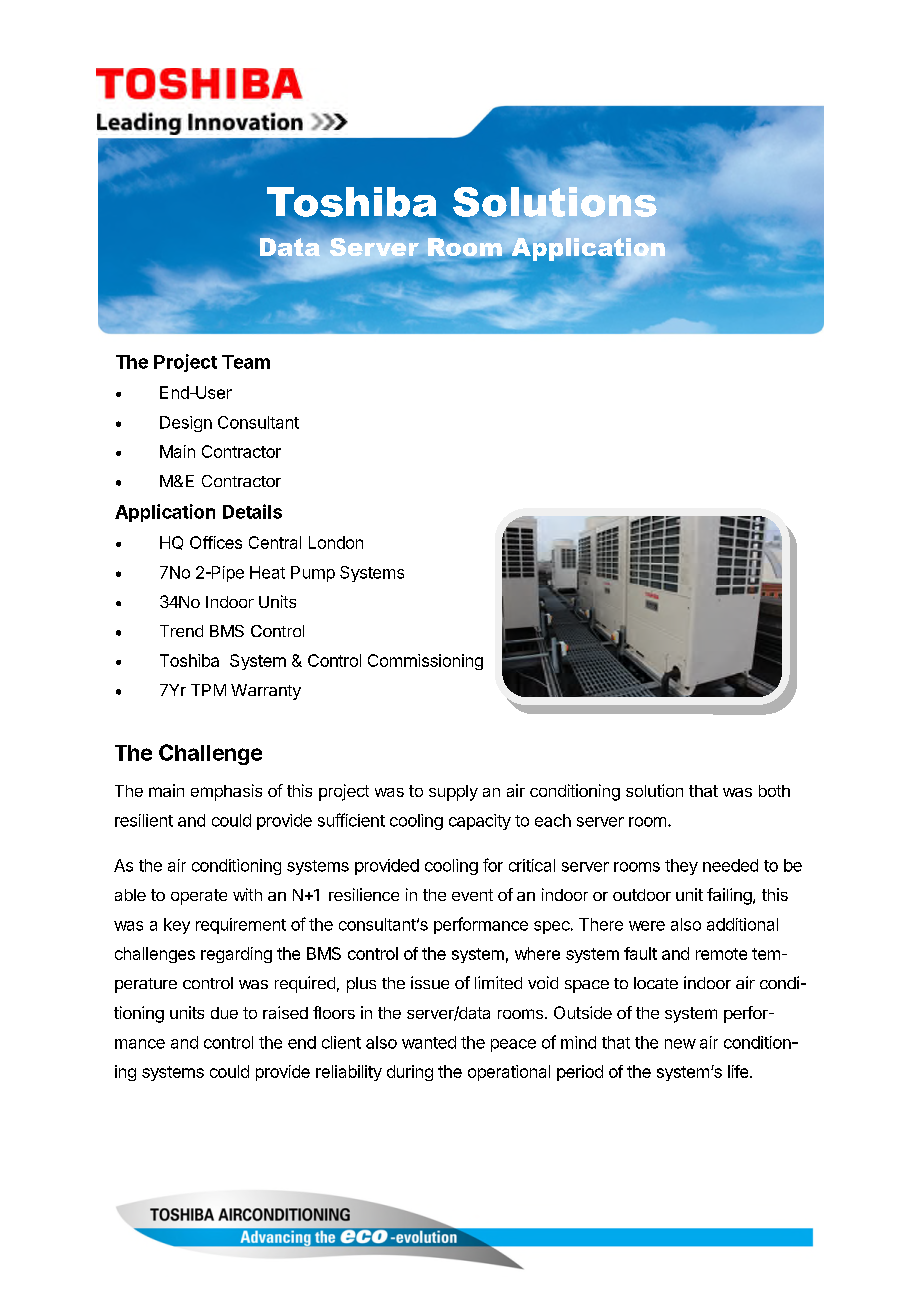  What do you see at coordinates (226, 792) in the page?
I see `emphasis` at bounding box center [226, 792].
